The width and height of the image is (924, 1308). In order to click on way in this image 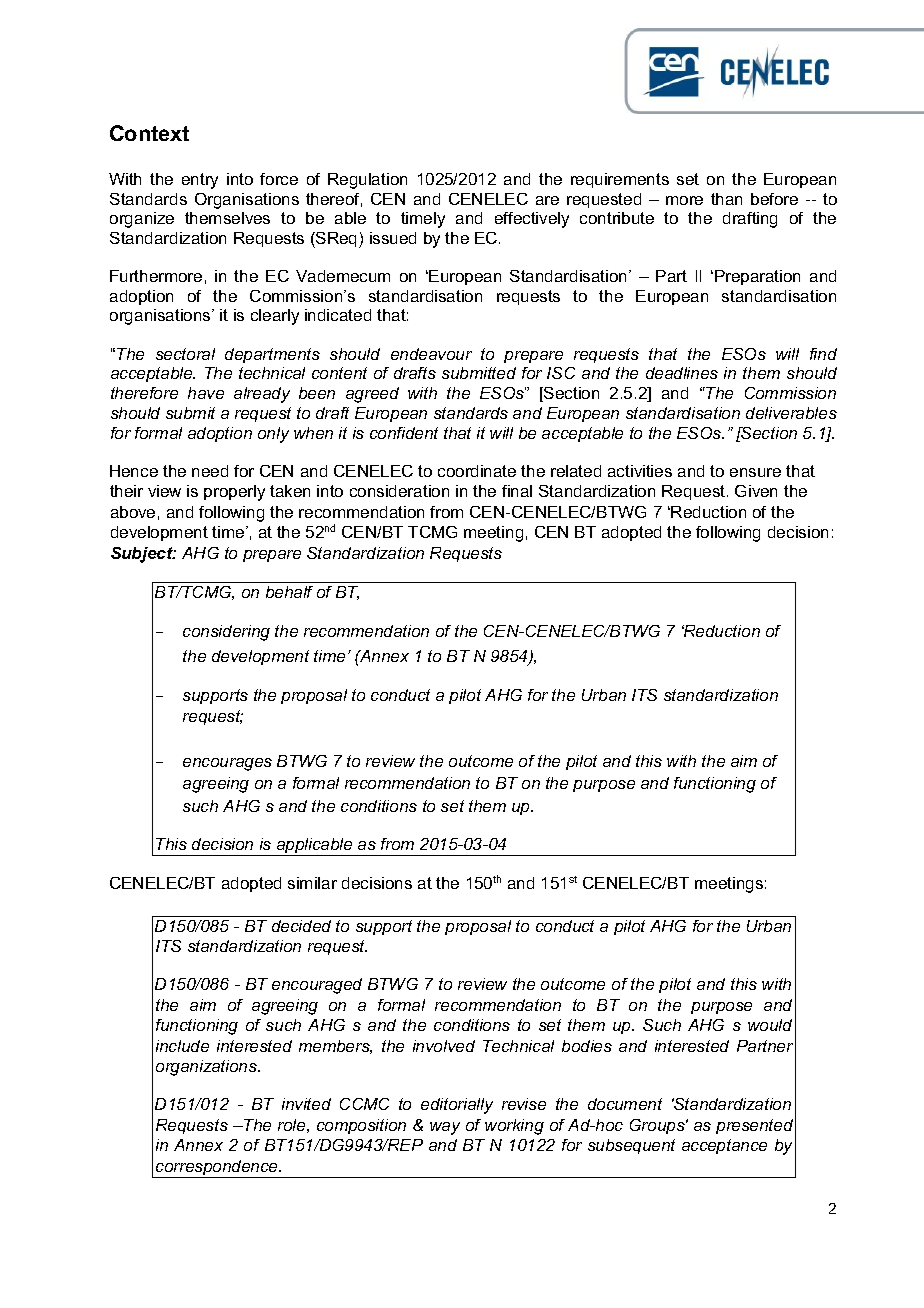, I will do `click(445, 1128)`.
